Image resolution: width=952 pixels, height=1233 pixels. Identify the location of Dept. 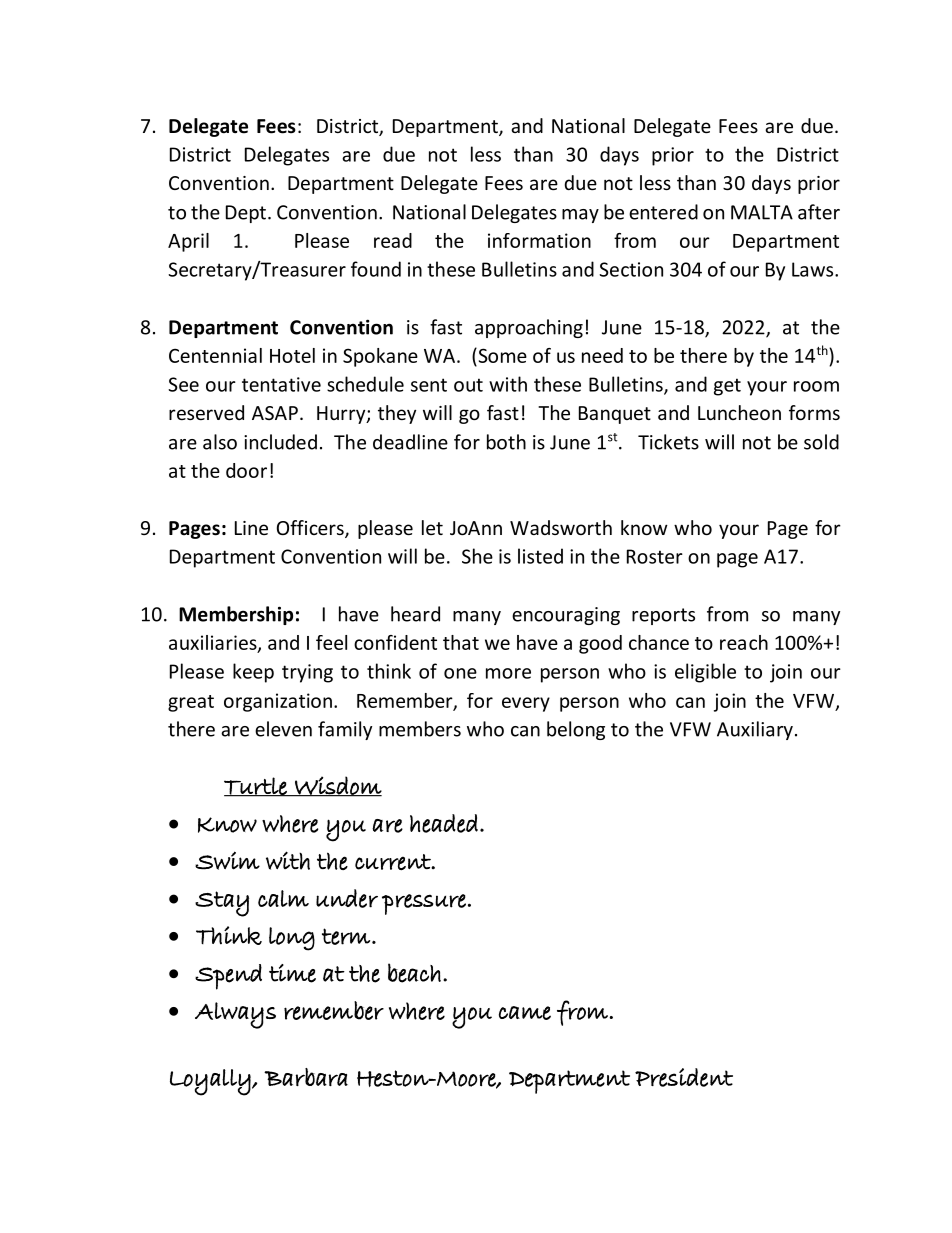
(246, 214).
